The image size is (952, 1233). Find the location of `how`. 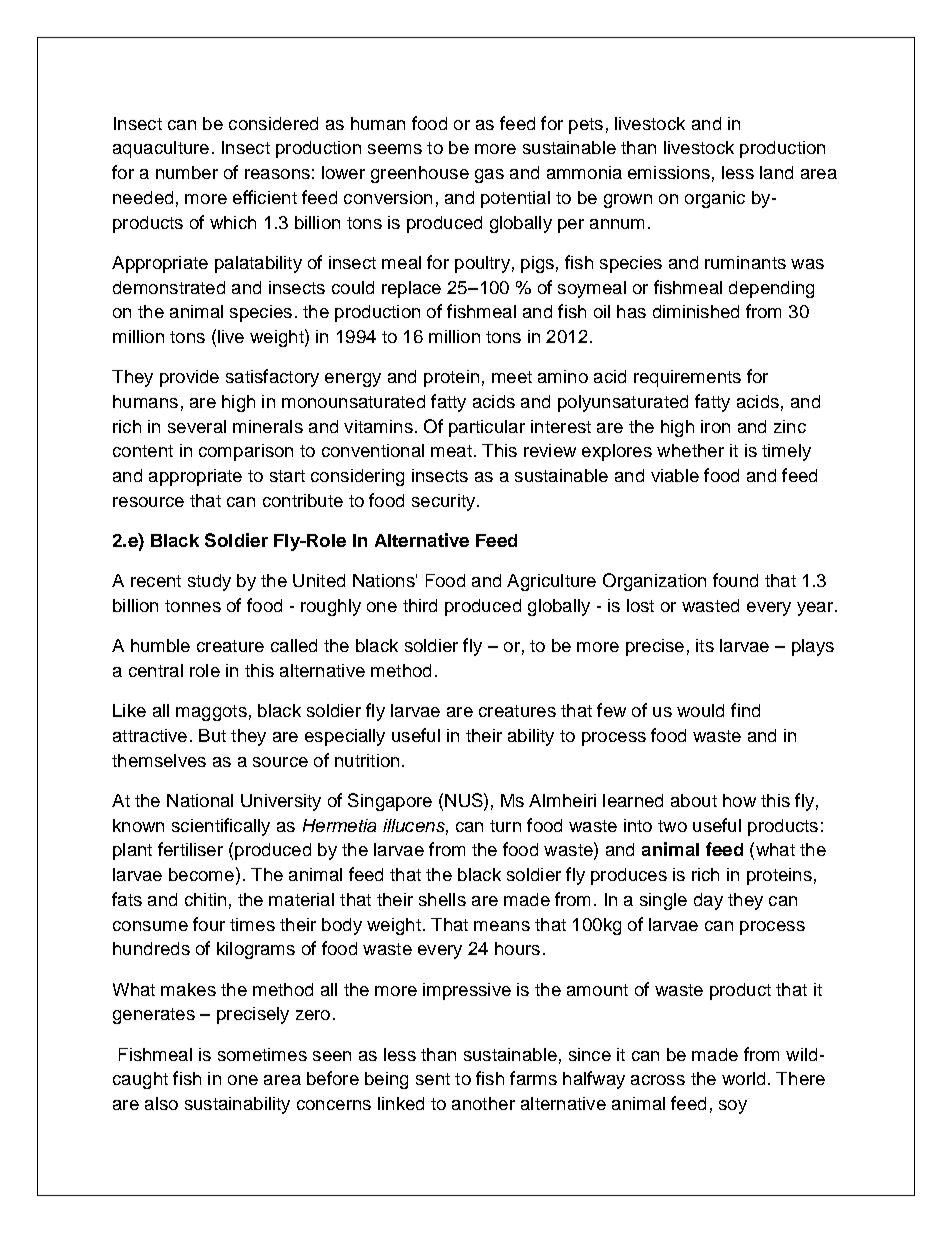

how is located at coordinates (739, 800).
